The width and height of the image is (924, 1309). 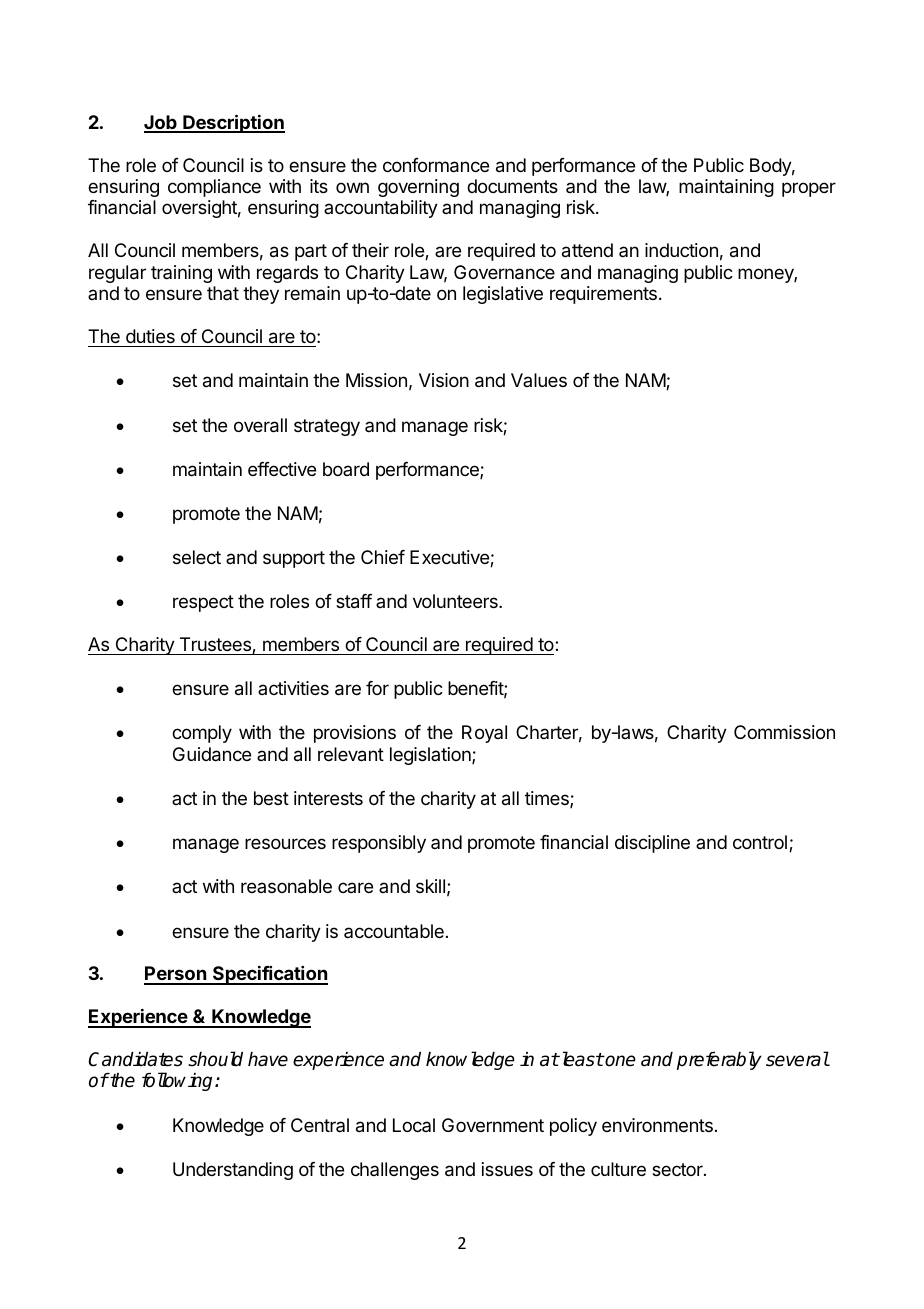 I want to click on proper, so click(x=809, y=189).
